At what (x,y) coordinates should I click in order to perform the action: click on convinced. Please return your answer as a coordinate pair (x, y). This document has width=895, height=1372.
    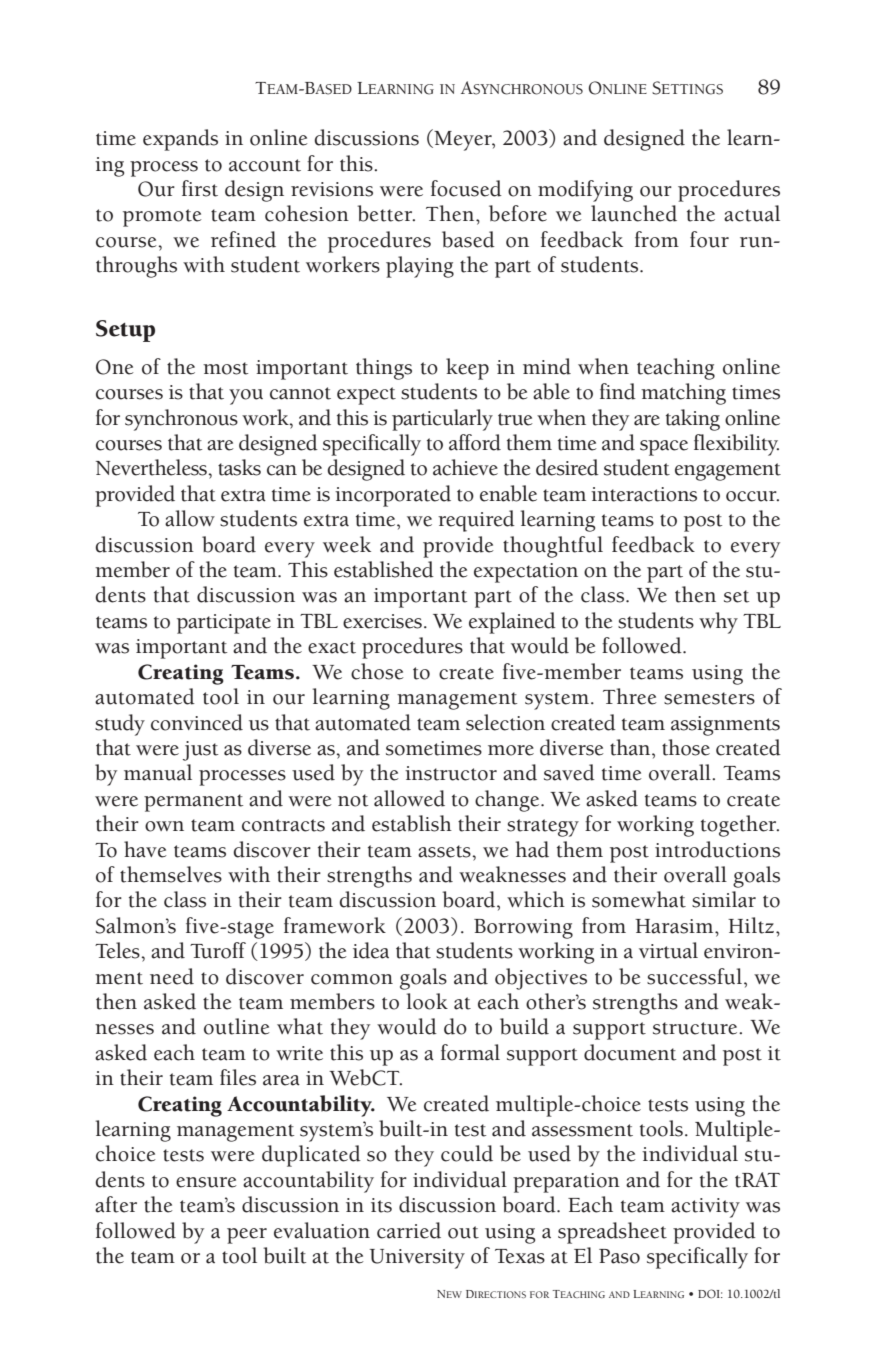
    Looking at the image, I should click on (197, 722).
